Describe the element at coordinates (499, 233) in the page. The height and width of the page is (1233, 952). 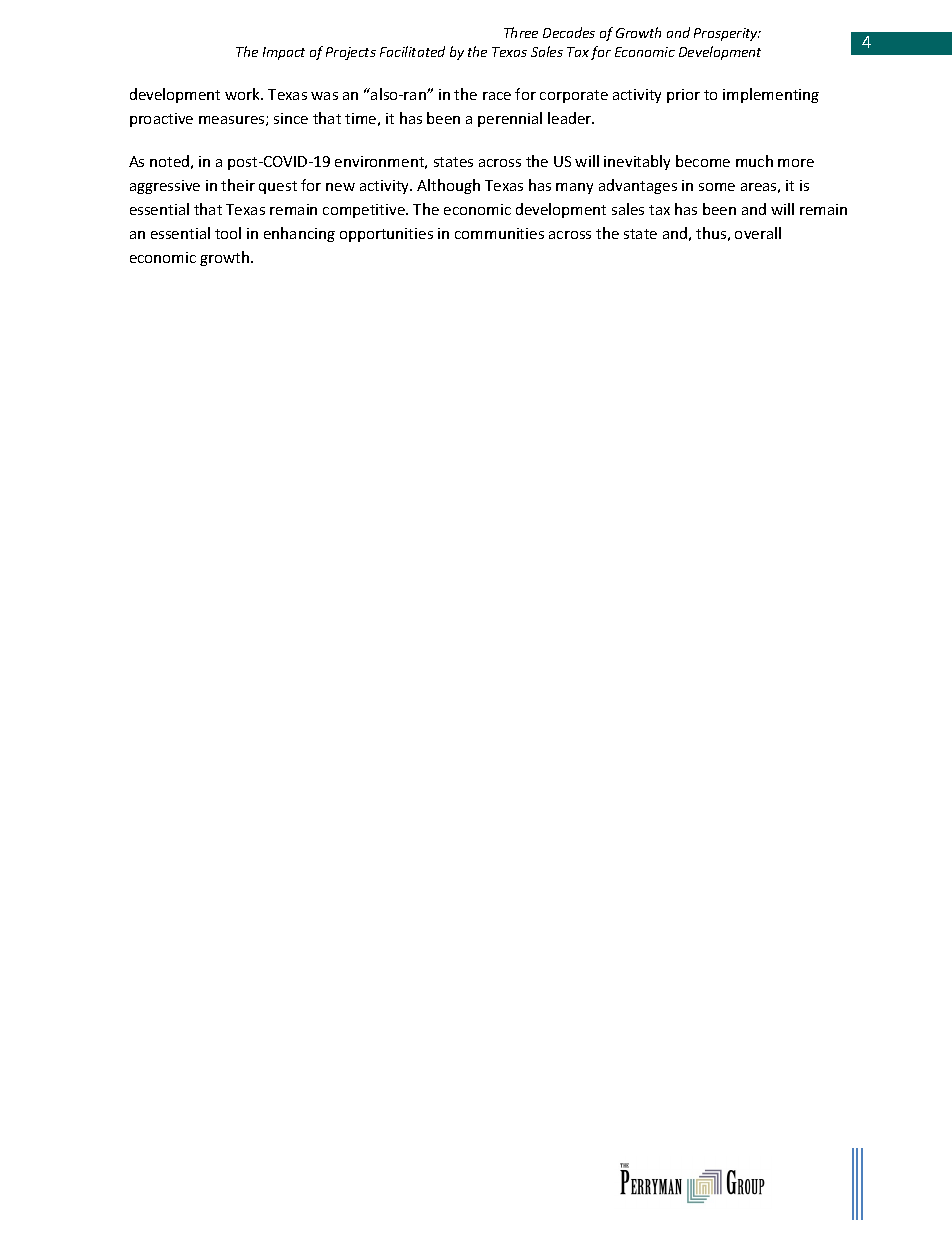
I see `communities` at that location.
